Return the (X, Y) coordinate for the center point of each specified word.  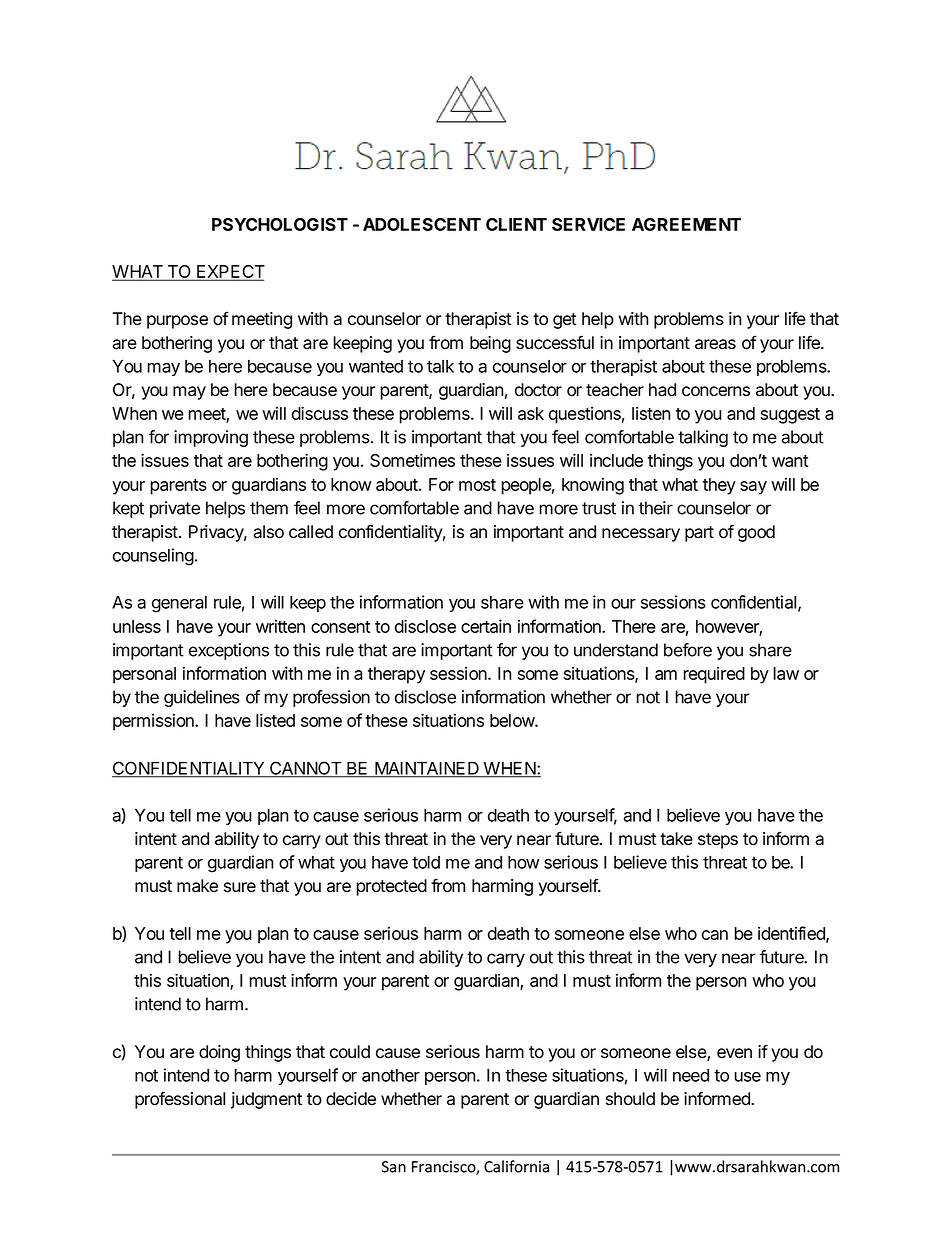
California (516, 1166)
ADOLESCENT (422, 224)
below (513, 720)
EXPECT (230, 273)
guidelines (202, 698)
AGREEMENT (686, 224)
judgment (266, 1100)
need (691, 1075)
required (714, 675)
